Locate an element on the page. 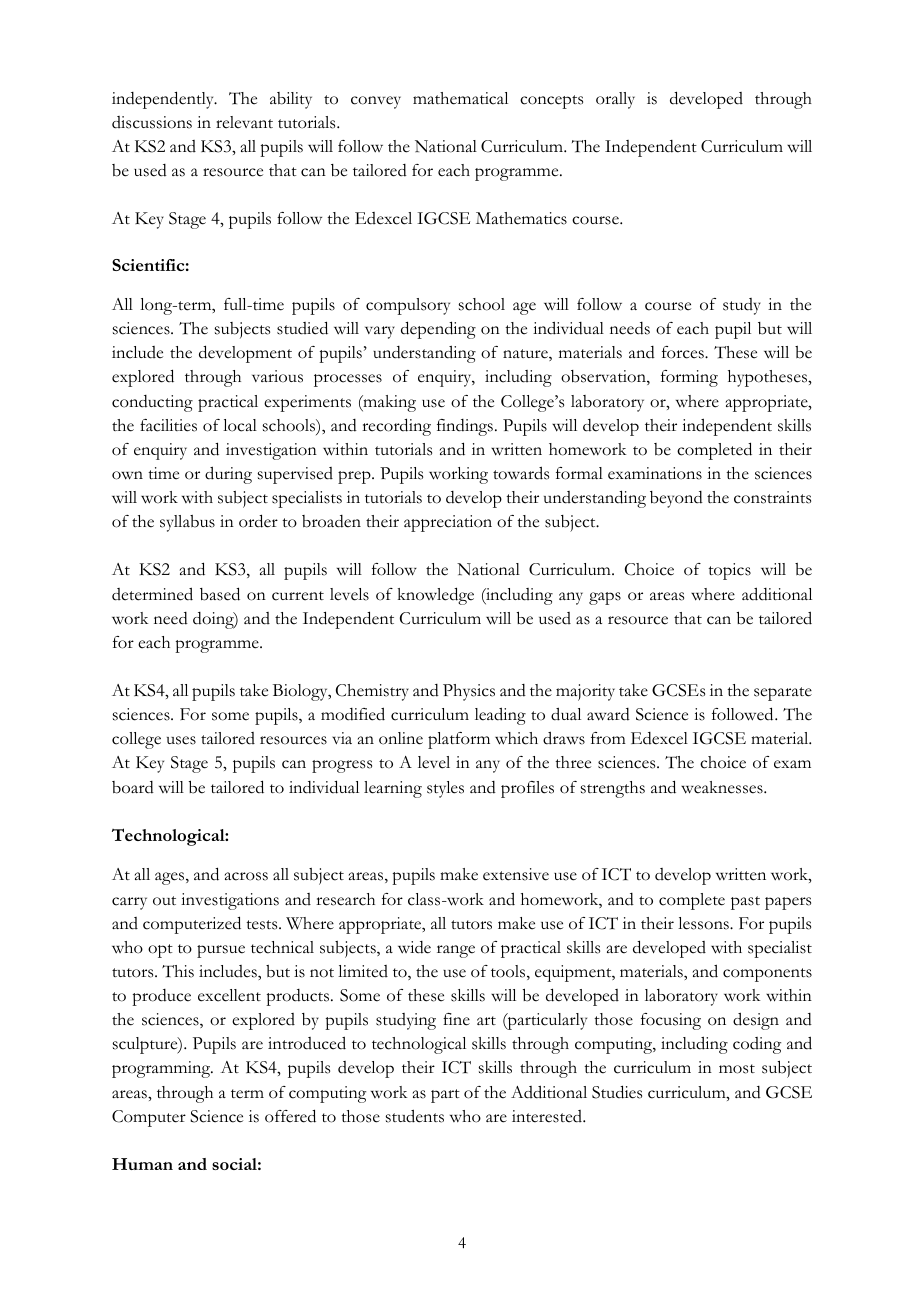  platform is located at coordinates (459, 740).
